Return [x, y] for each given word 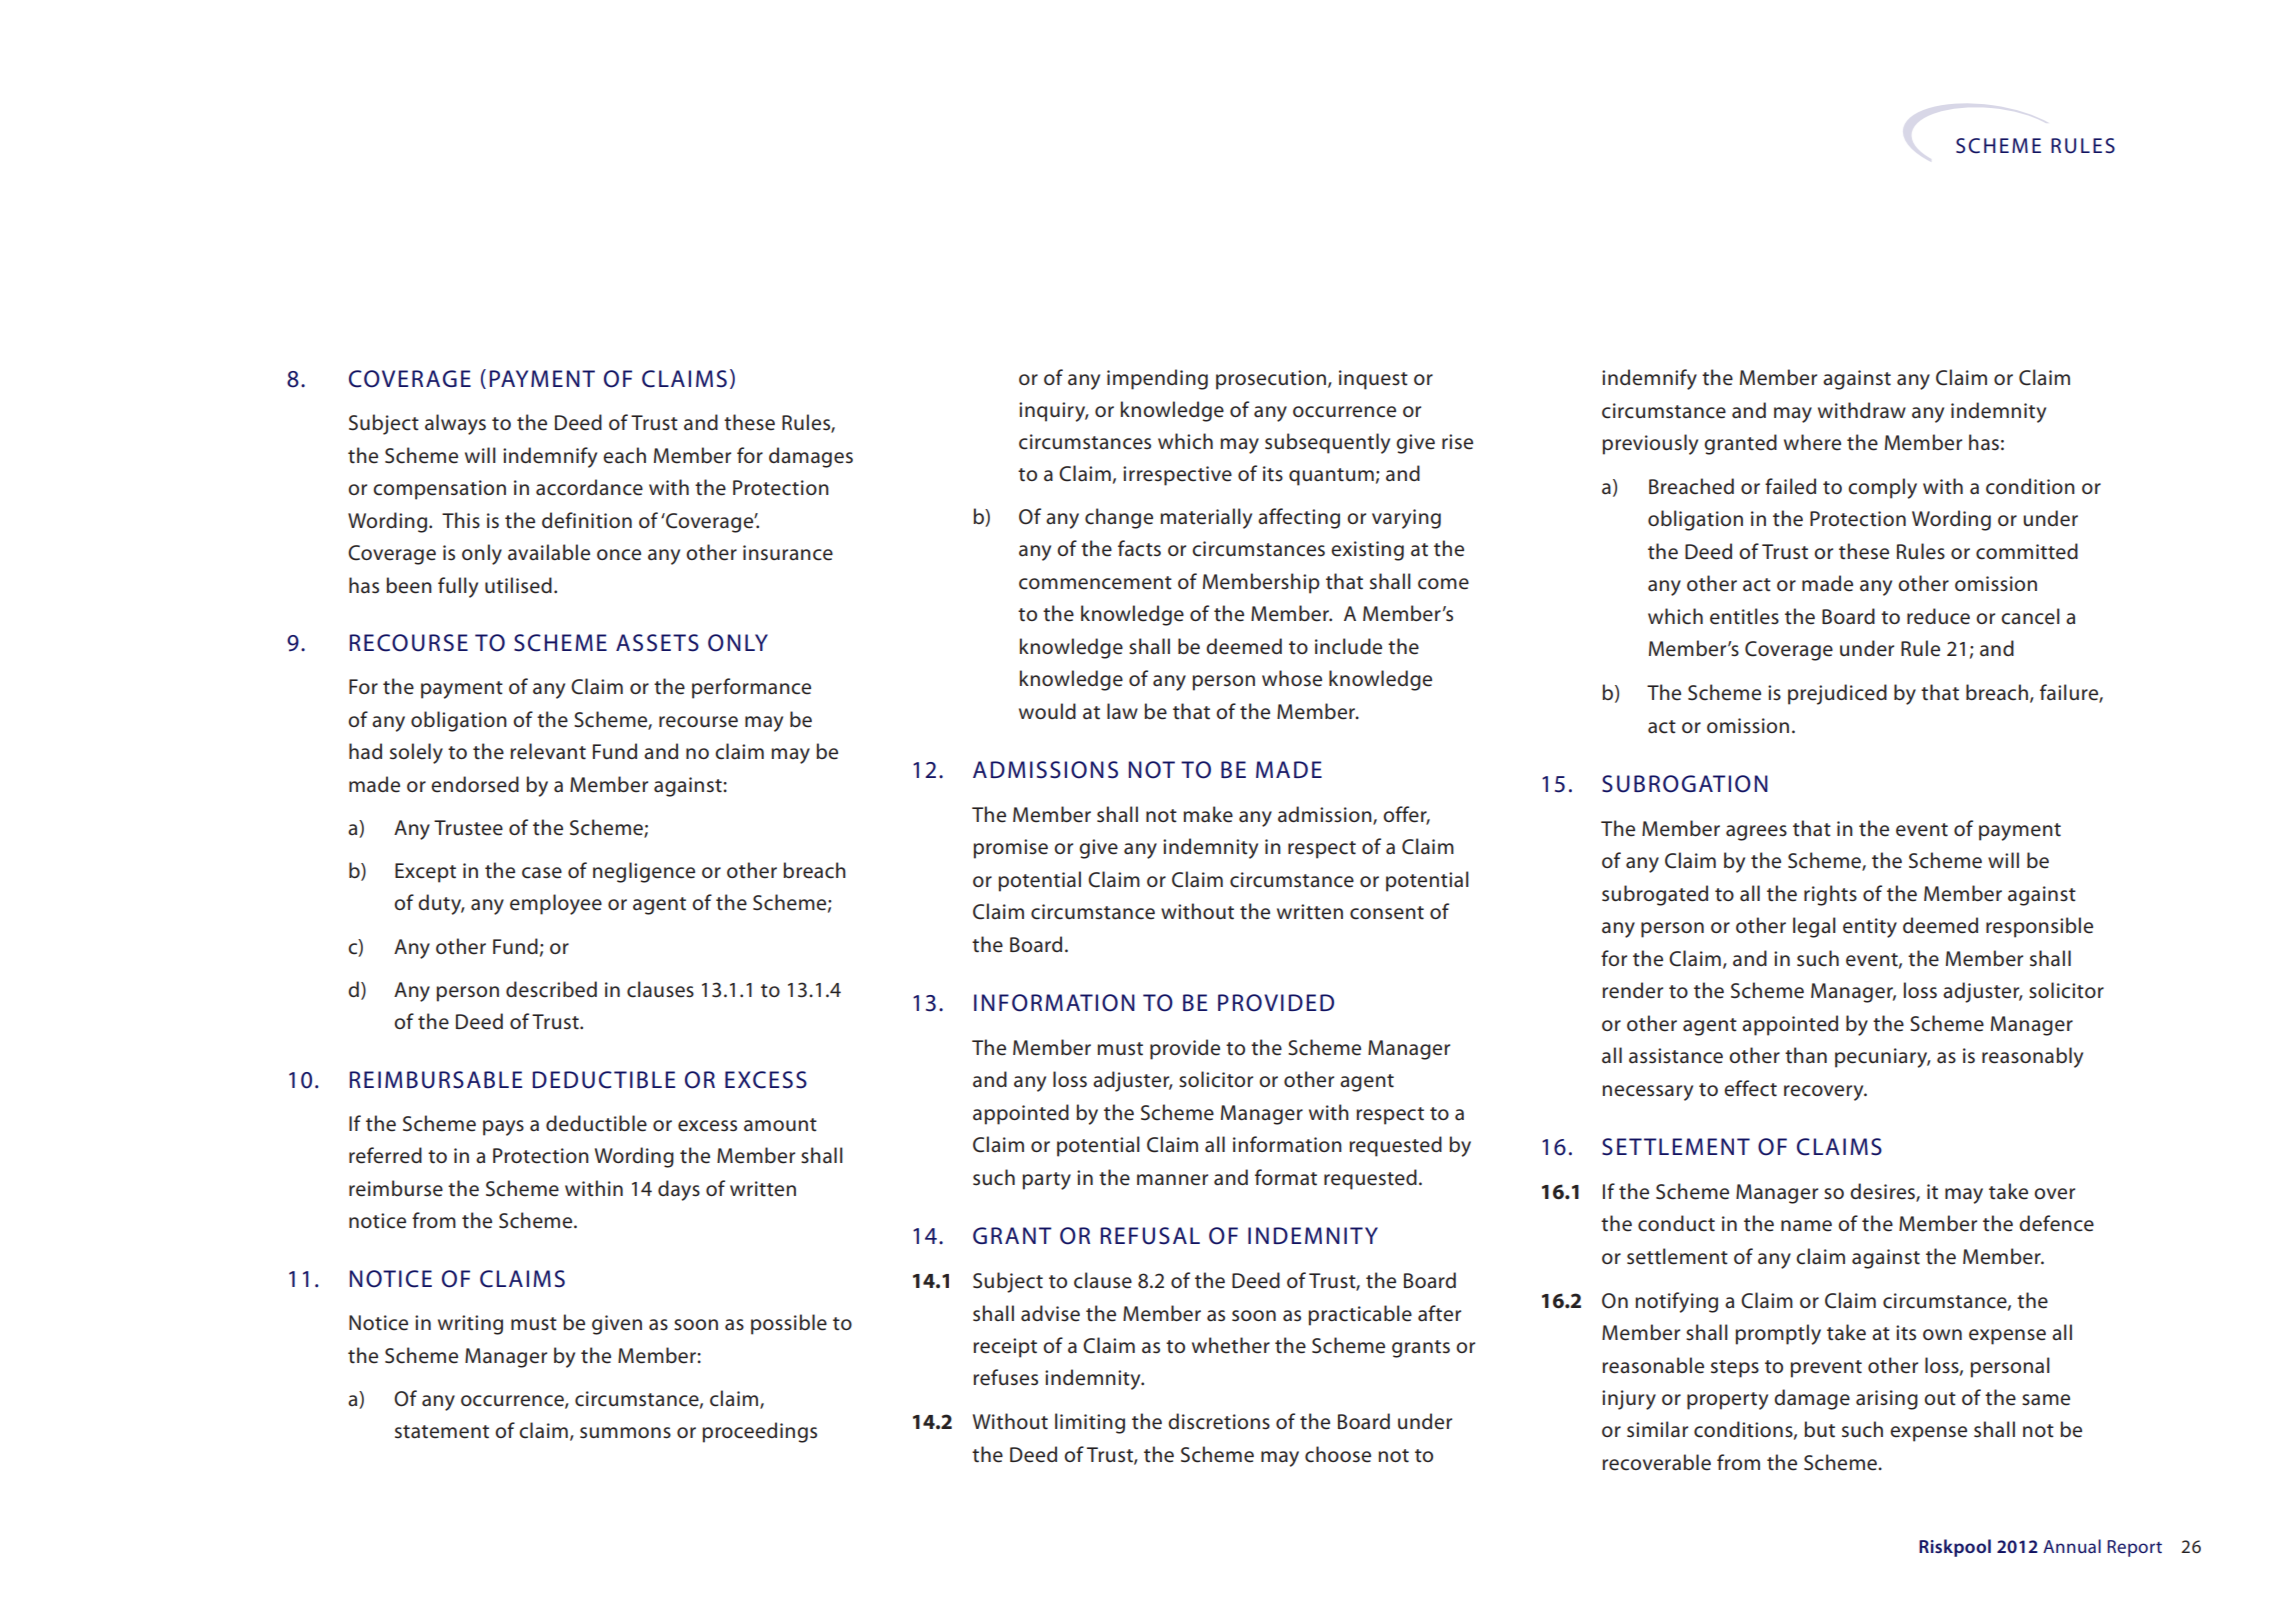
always [455, 424]
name [1806, 1226]
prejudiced [1837, 694]
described [551, 989]
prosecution [1271, 380]
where [1812, 442]
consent [1387, 913]
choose [1338, 1454]
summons [625, 1433]
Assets [657, 643]
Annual [2072, 1546]
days [679, 1190]
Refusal [1150, 1236]
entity [1870, 928]
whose [1292, 678]
